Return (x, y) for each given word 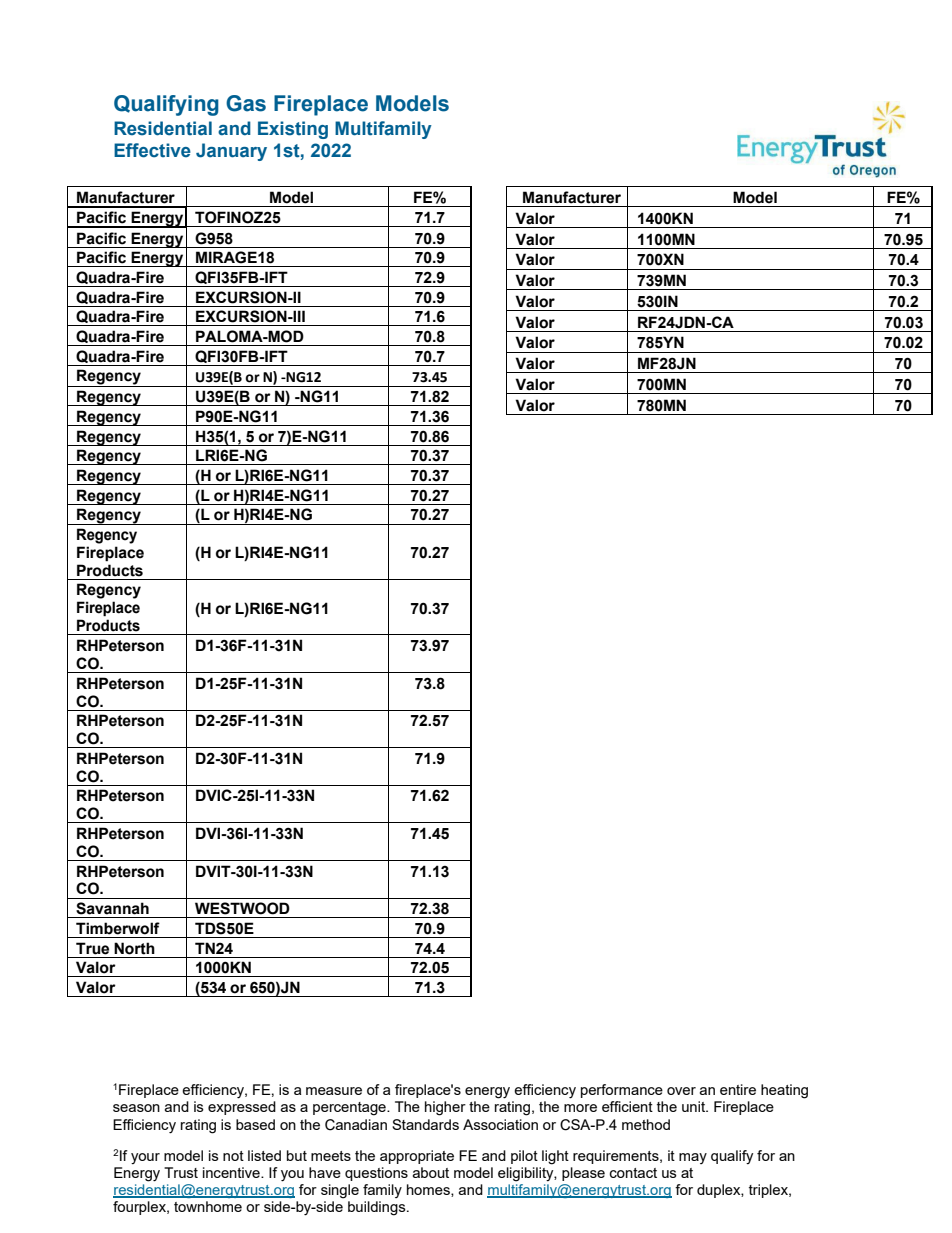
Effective (152, 150)
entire (738, 1089)
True (92, 948)
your (145, 1158)
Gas (246, 103)
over (681, 1091)
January (231, 152)
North (134, 948)
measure (334, 1091)
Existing (293, 130)
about (430, 1172)
